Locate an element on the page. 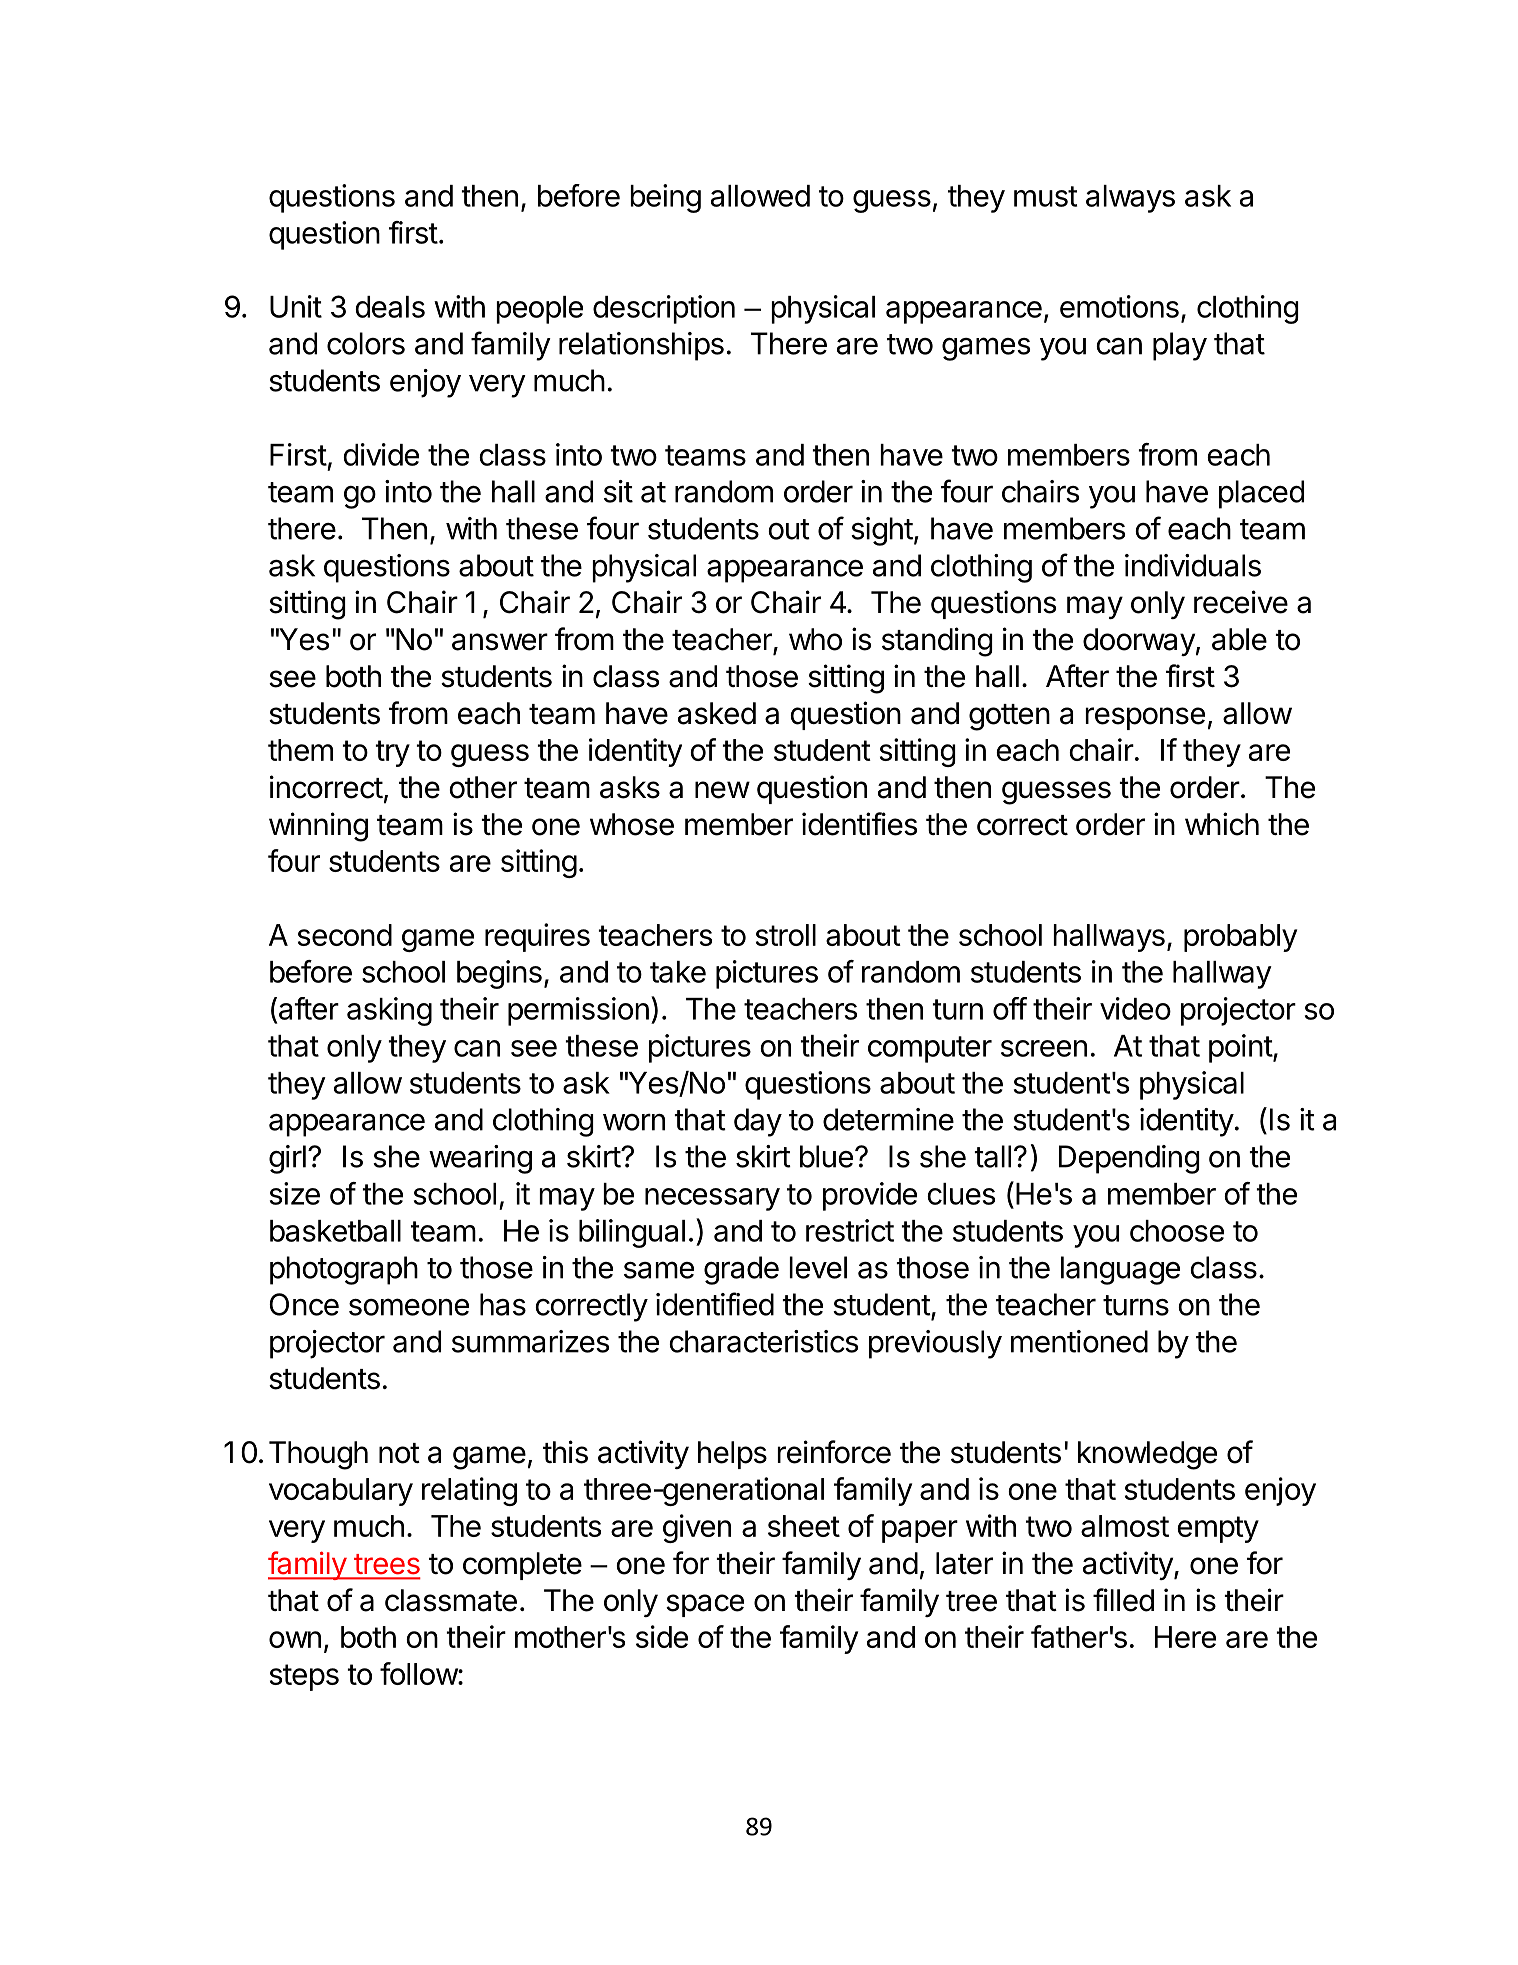 This image has height=1965, width=1518. always is located at coordinates (1130, 199).
